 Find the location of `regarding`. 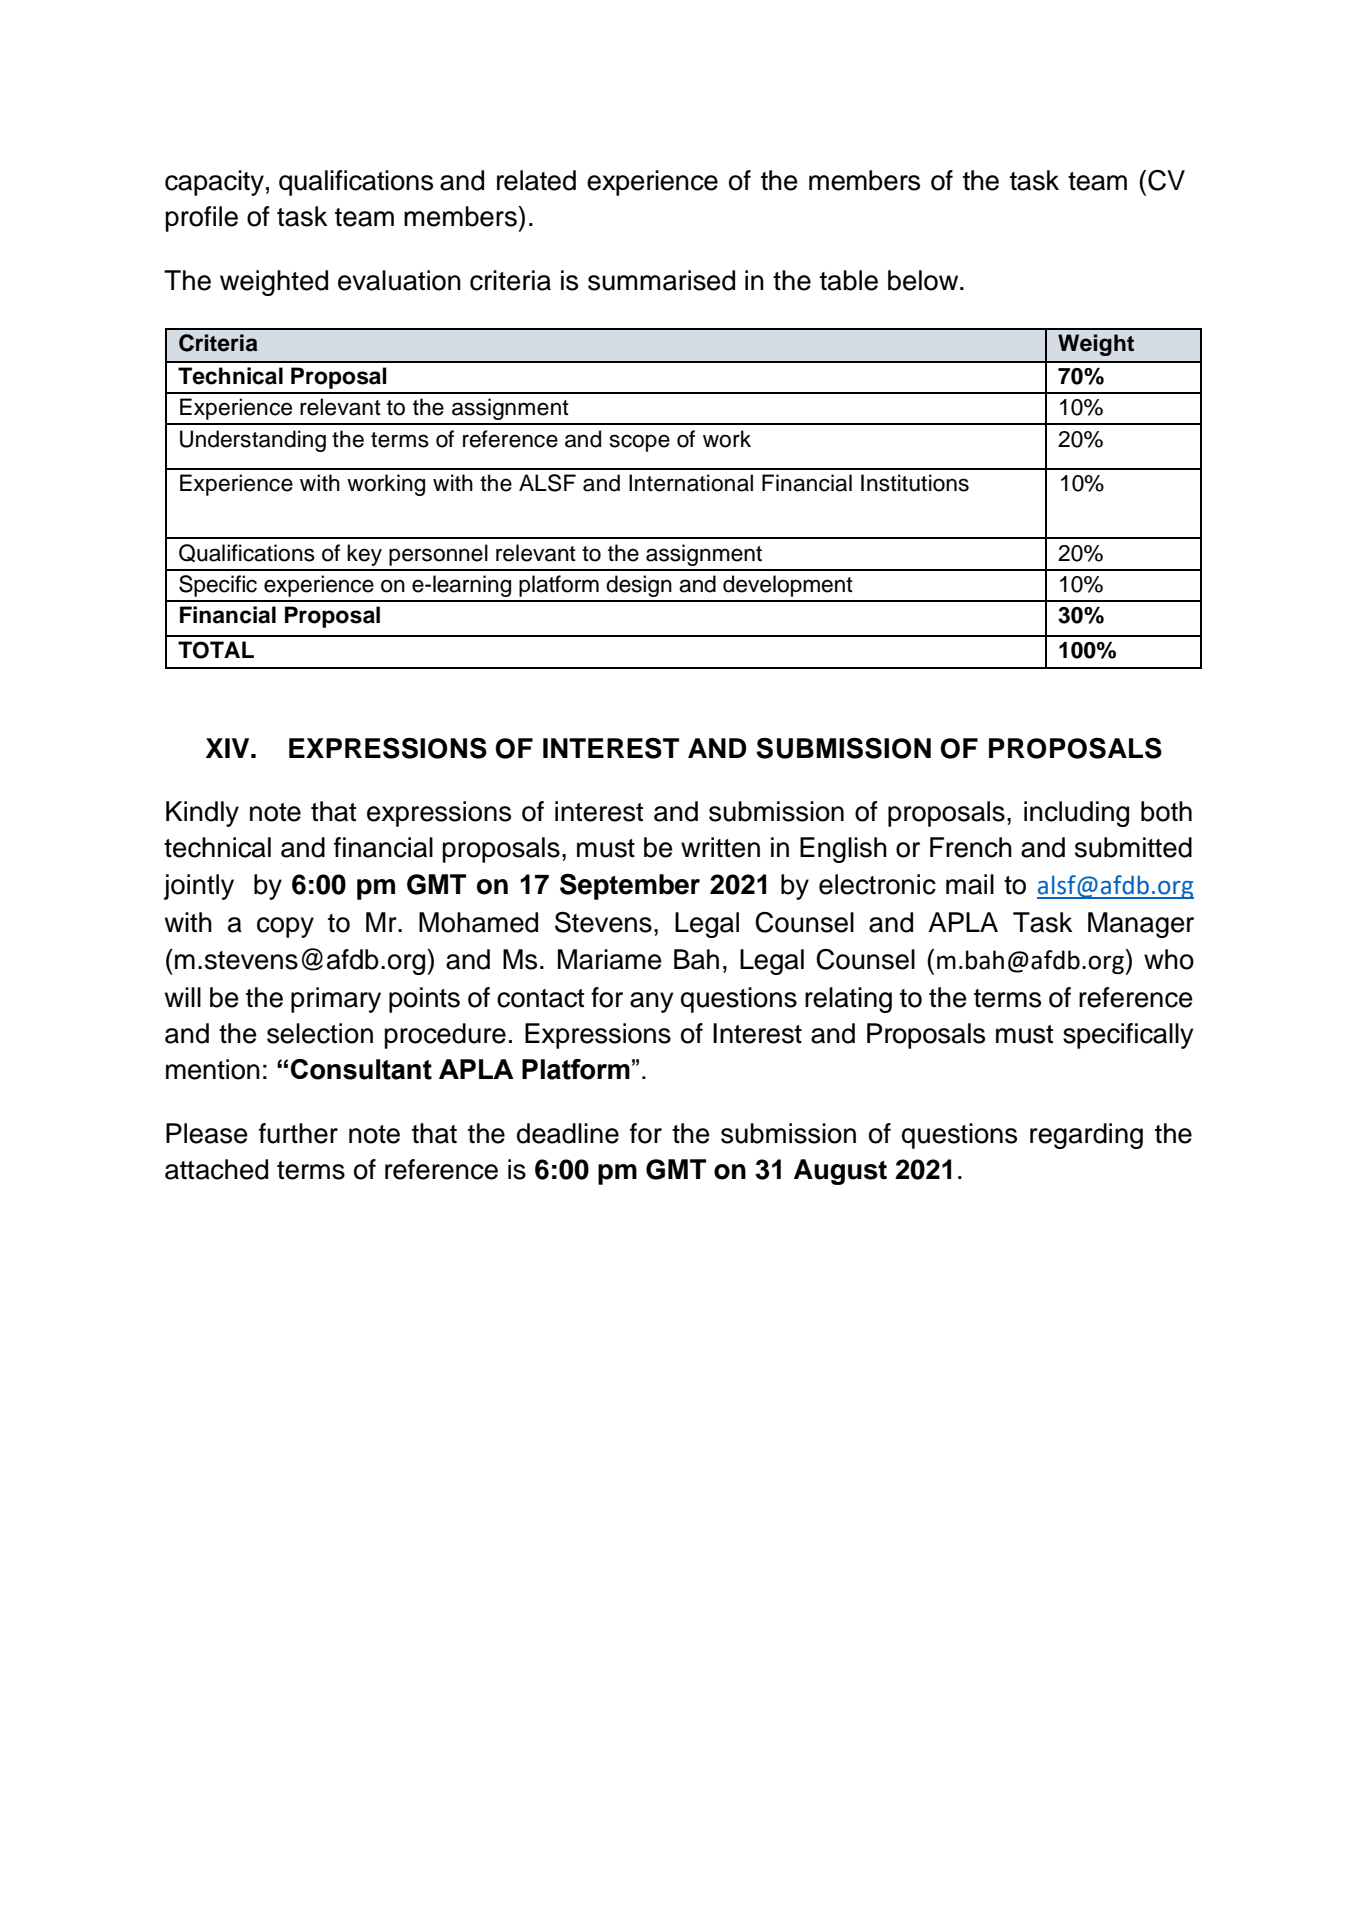

regarding is located at coordinates (1086, 1136).
